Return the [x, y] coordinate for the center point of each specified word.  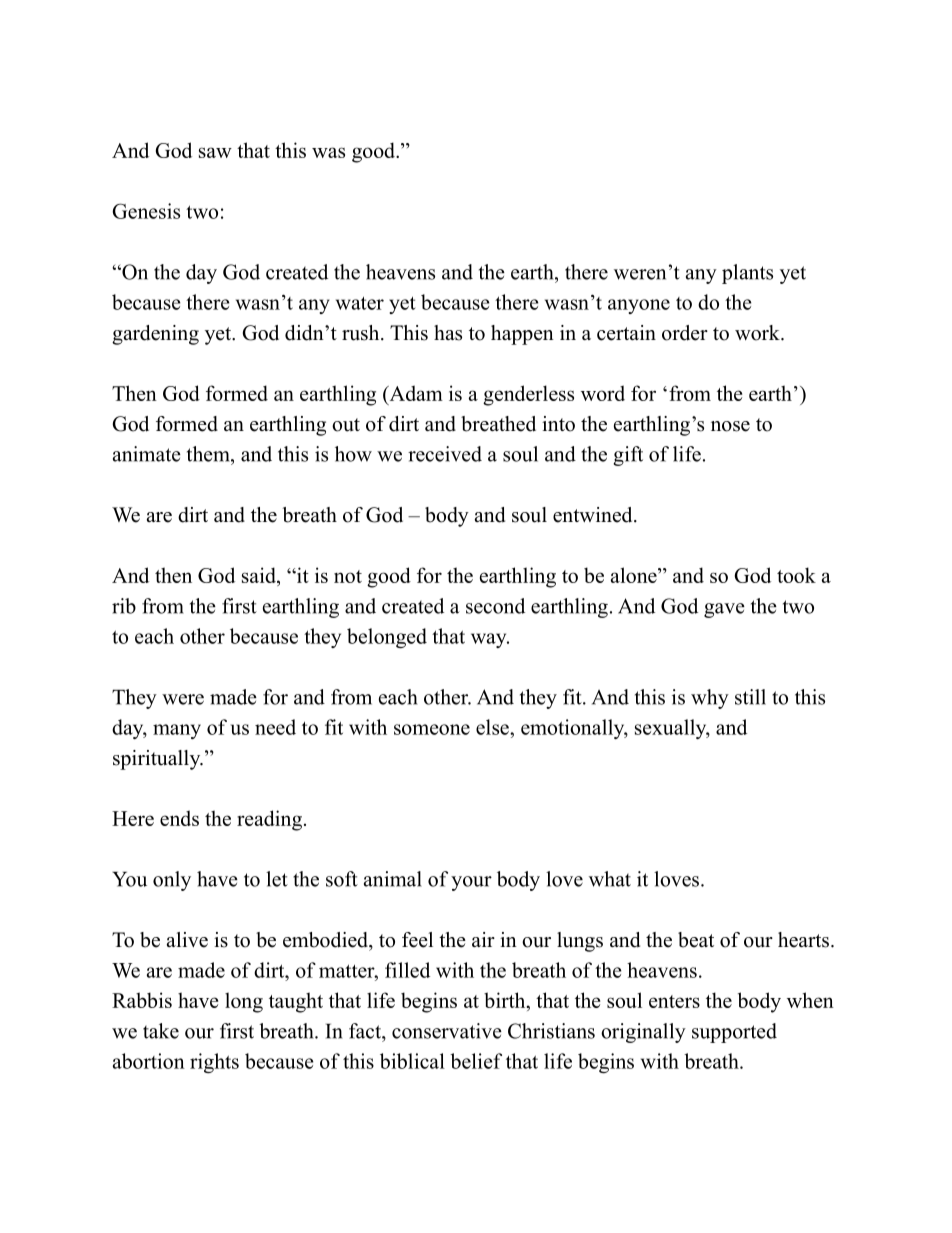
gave [724, 610]
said [260, 576]
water [360, 303]
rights [214, 1063]
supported [734, 1033]
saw [215, 152]
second [495, 606]
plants [747, 274]
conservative [447, 1031]
